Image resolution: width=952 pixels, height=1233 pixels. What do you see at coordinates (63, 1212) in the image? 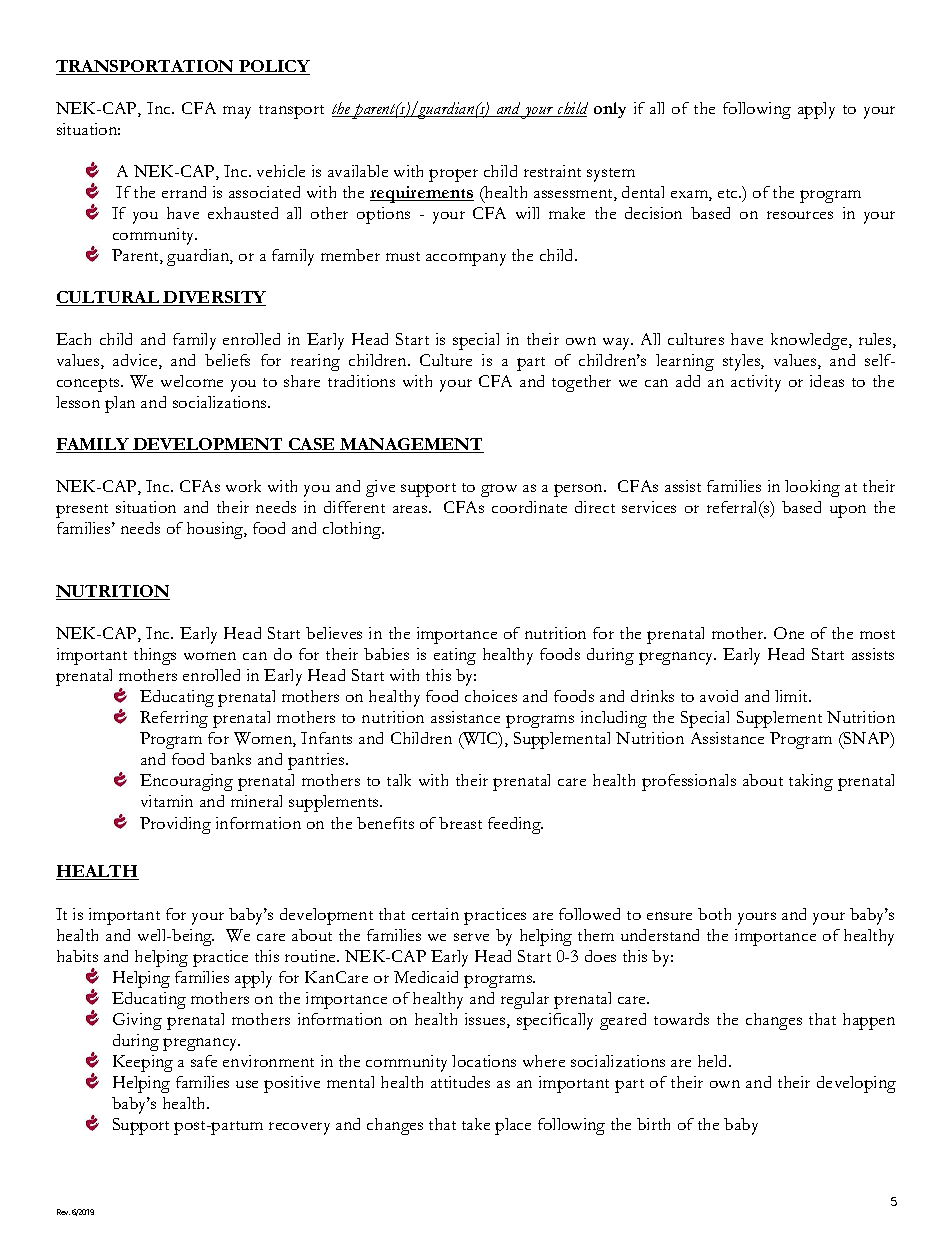
I see `Rev` at bounding box center [63, 1212].
